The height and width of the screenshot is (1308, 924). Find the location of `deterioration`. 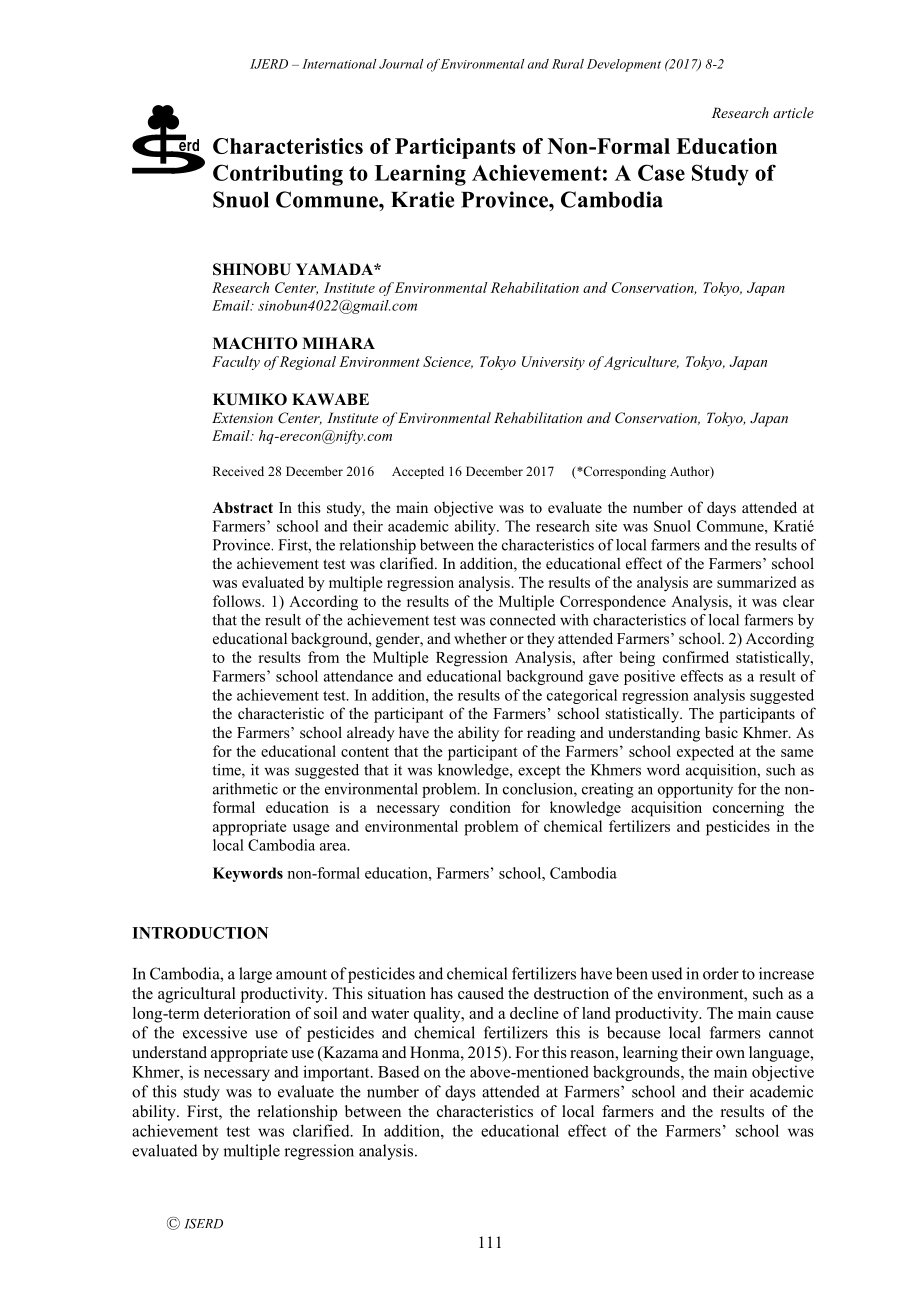

deterioration is located at coordinates (247, 1013).
